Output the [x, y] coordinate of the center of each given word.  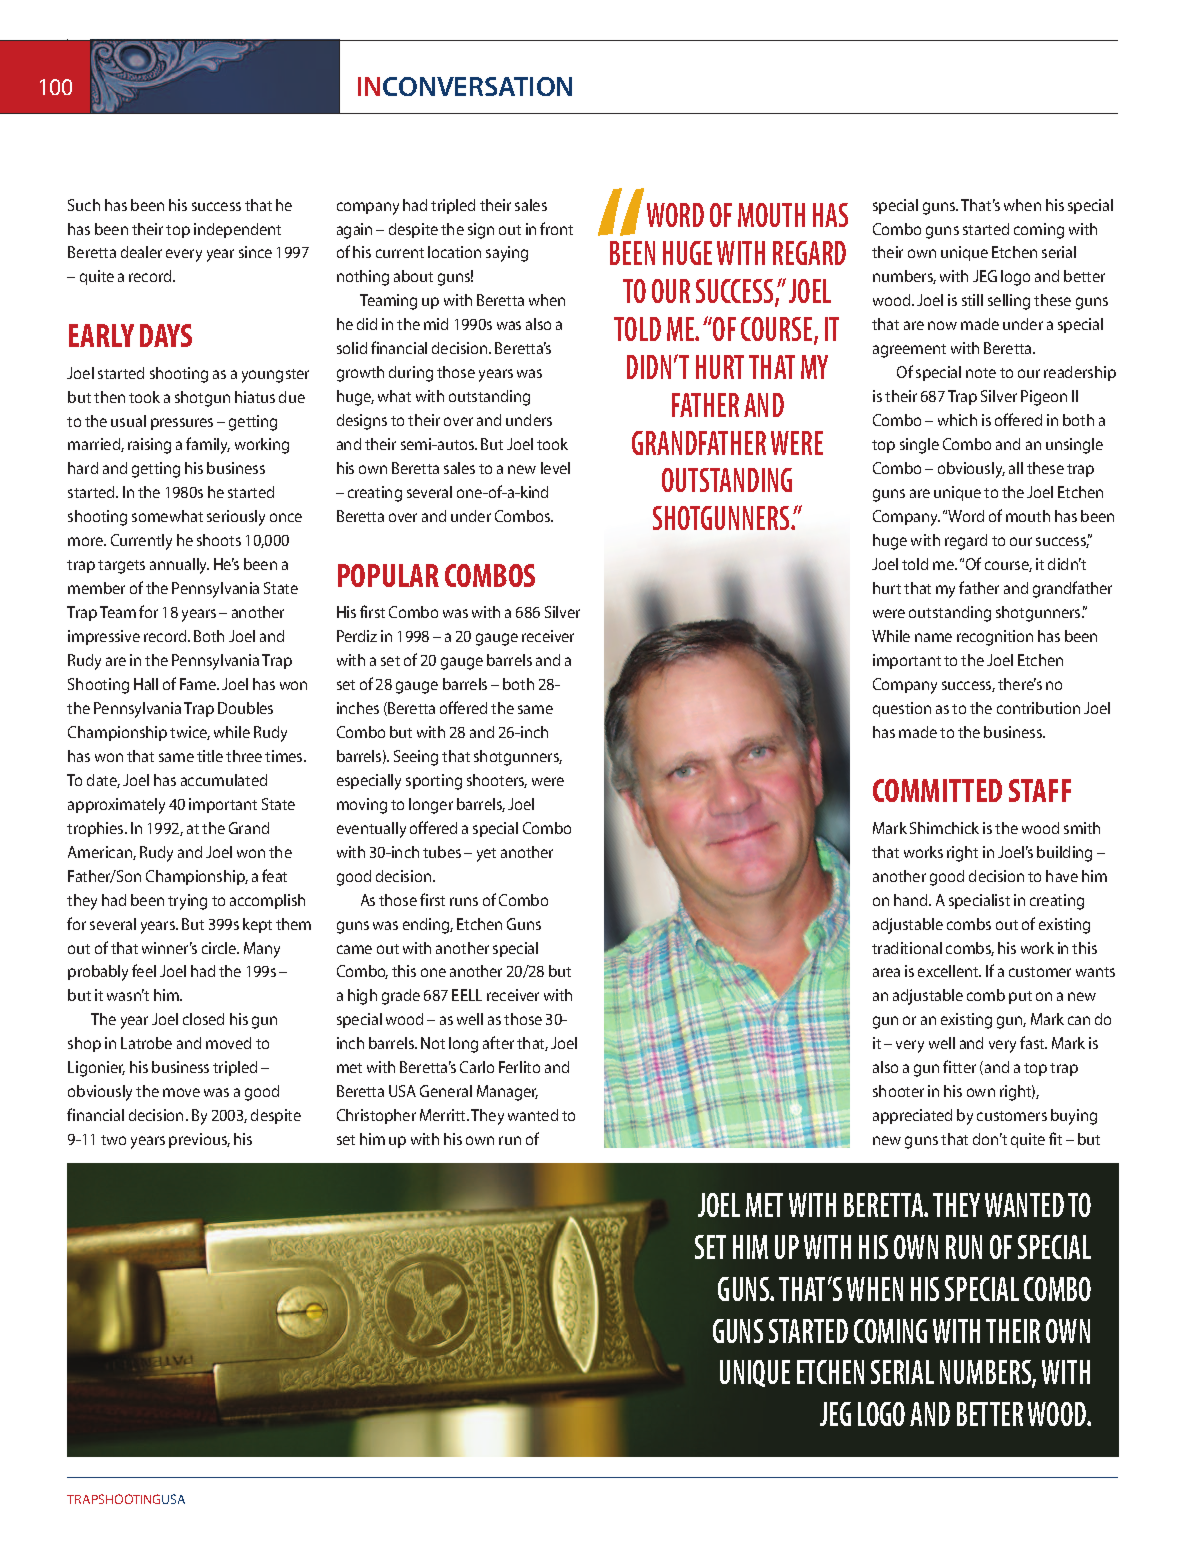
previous [199, 1140]
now [942, 325]
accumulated [224, 780]
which [957, 420]
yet [486, 855]
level [555, 468]
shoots [219, 540]
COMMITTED [937, 790]
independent [237, 230]
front [556, 228]
